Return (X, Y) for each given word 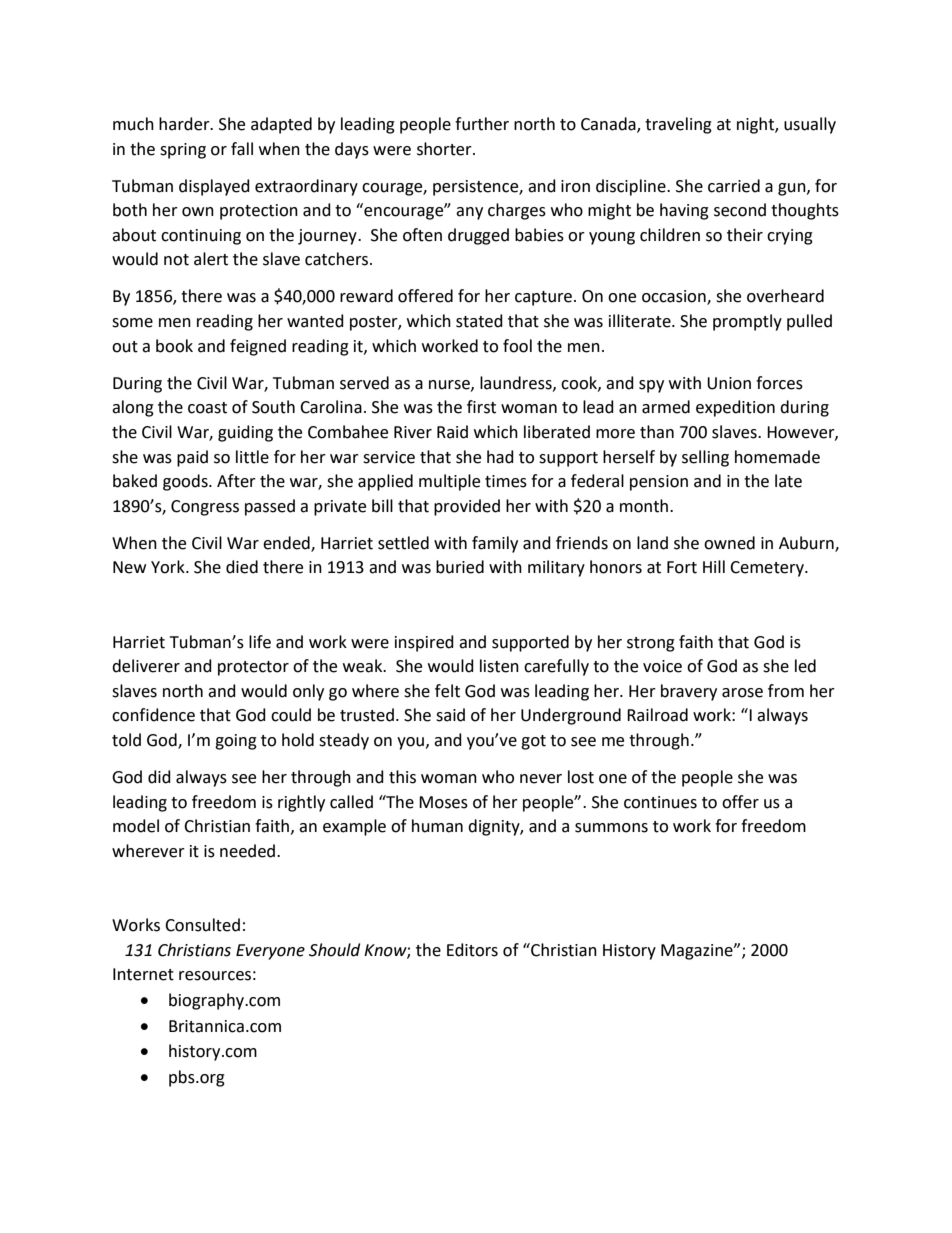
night (756, 125)
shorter (445, 149)
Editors (472, 950)
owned (729, 543)
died (242, 567)
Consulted (202, 925)
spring (183, 151)
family (495, 544)
